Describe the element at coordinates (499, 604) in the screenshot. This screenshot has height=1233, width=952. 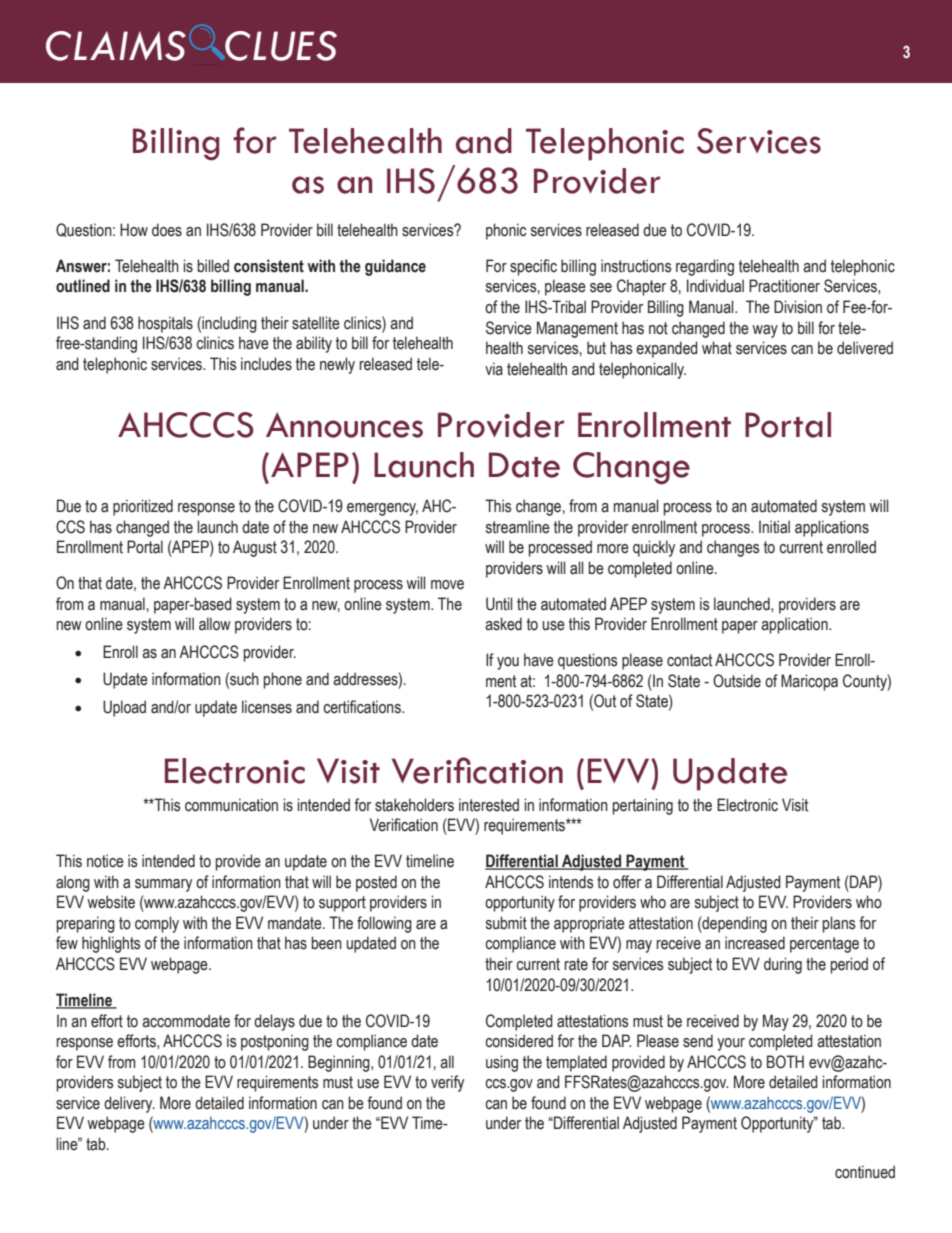
I see `Until` at that location.
